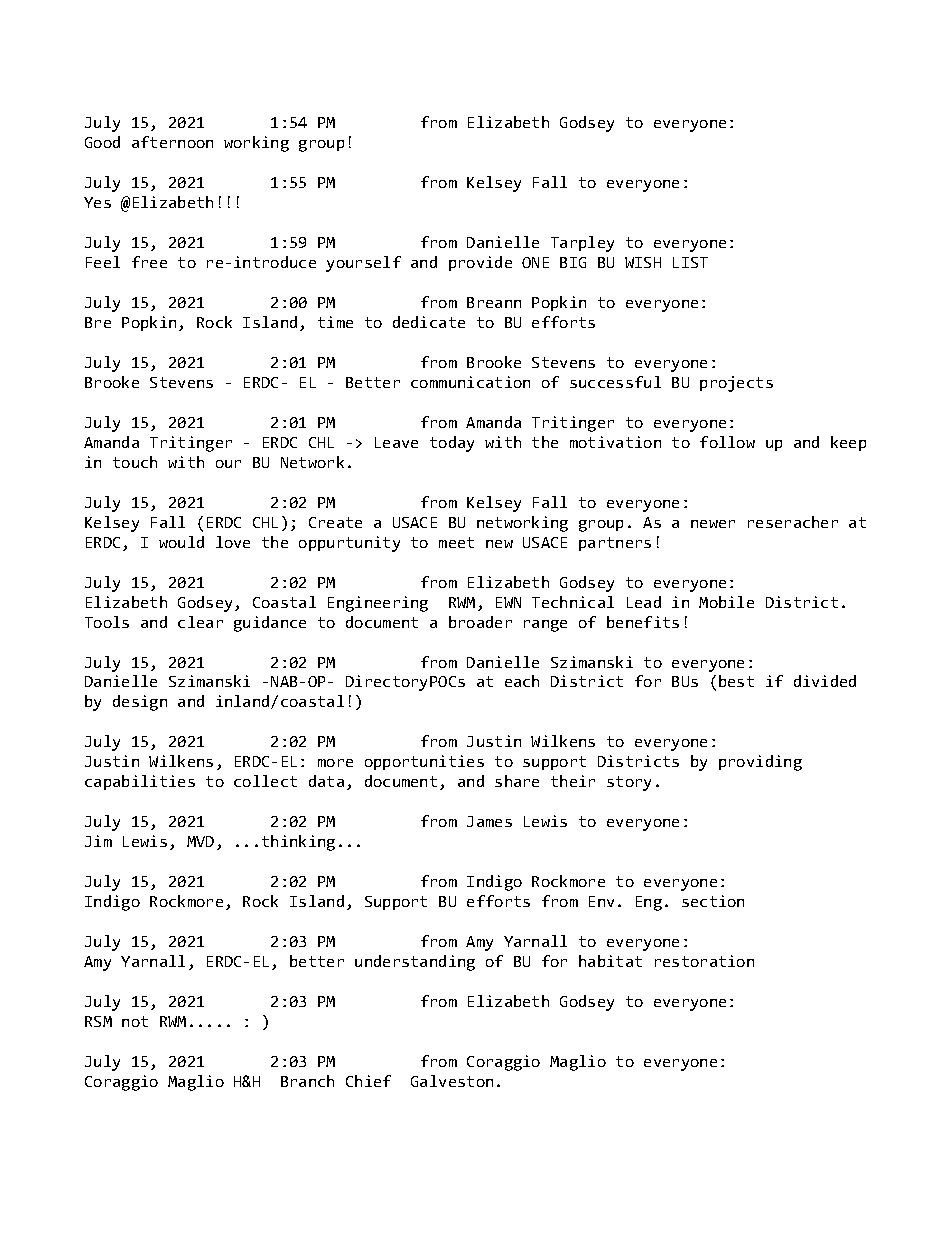  What do you see at coordinates (149, 262) in the image?
I see `free` at bounding box center [149, 262].
